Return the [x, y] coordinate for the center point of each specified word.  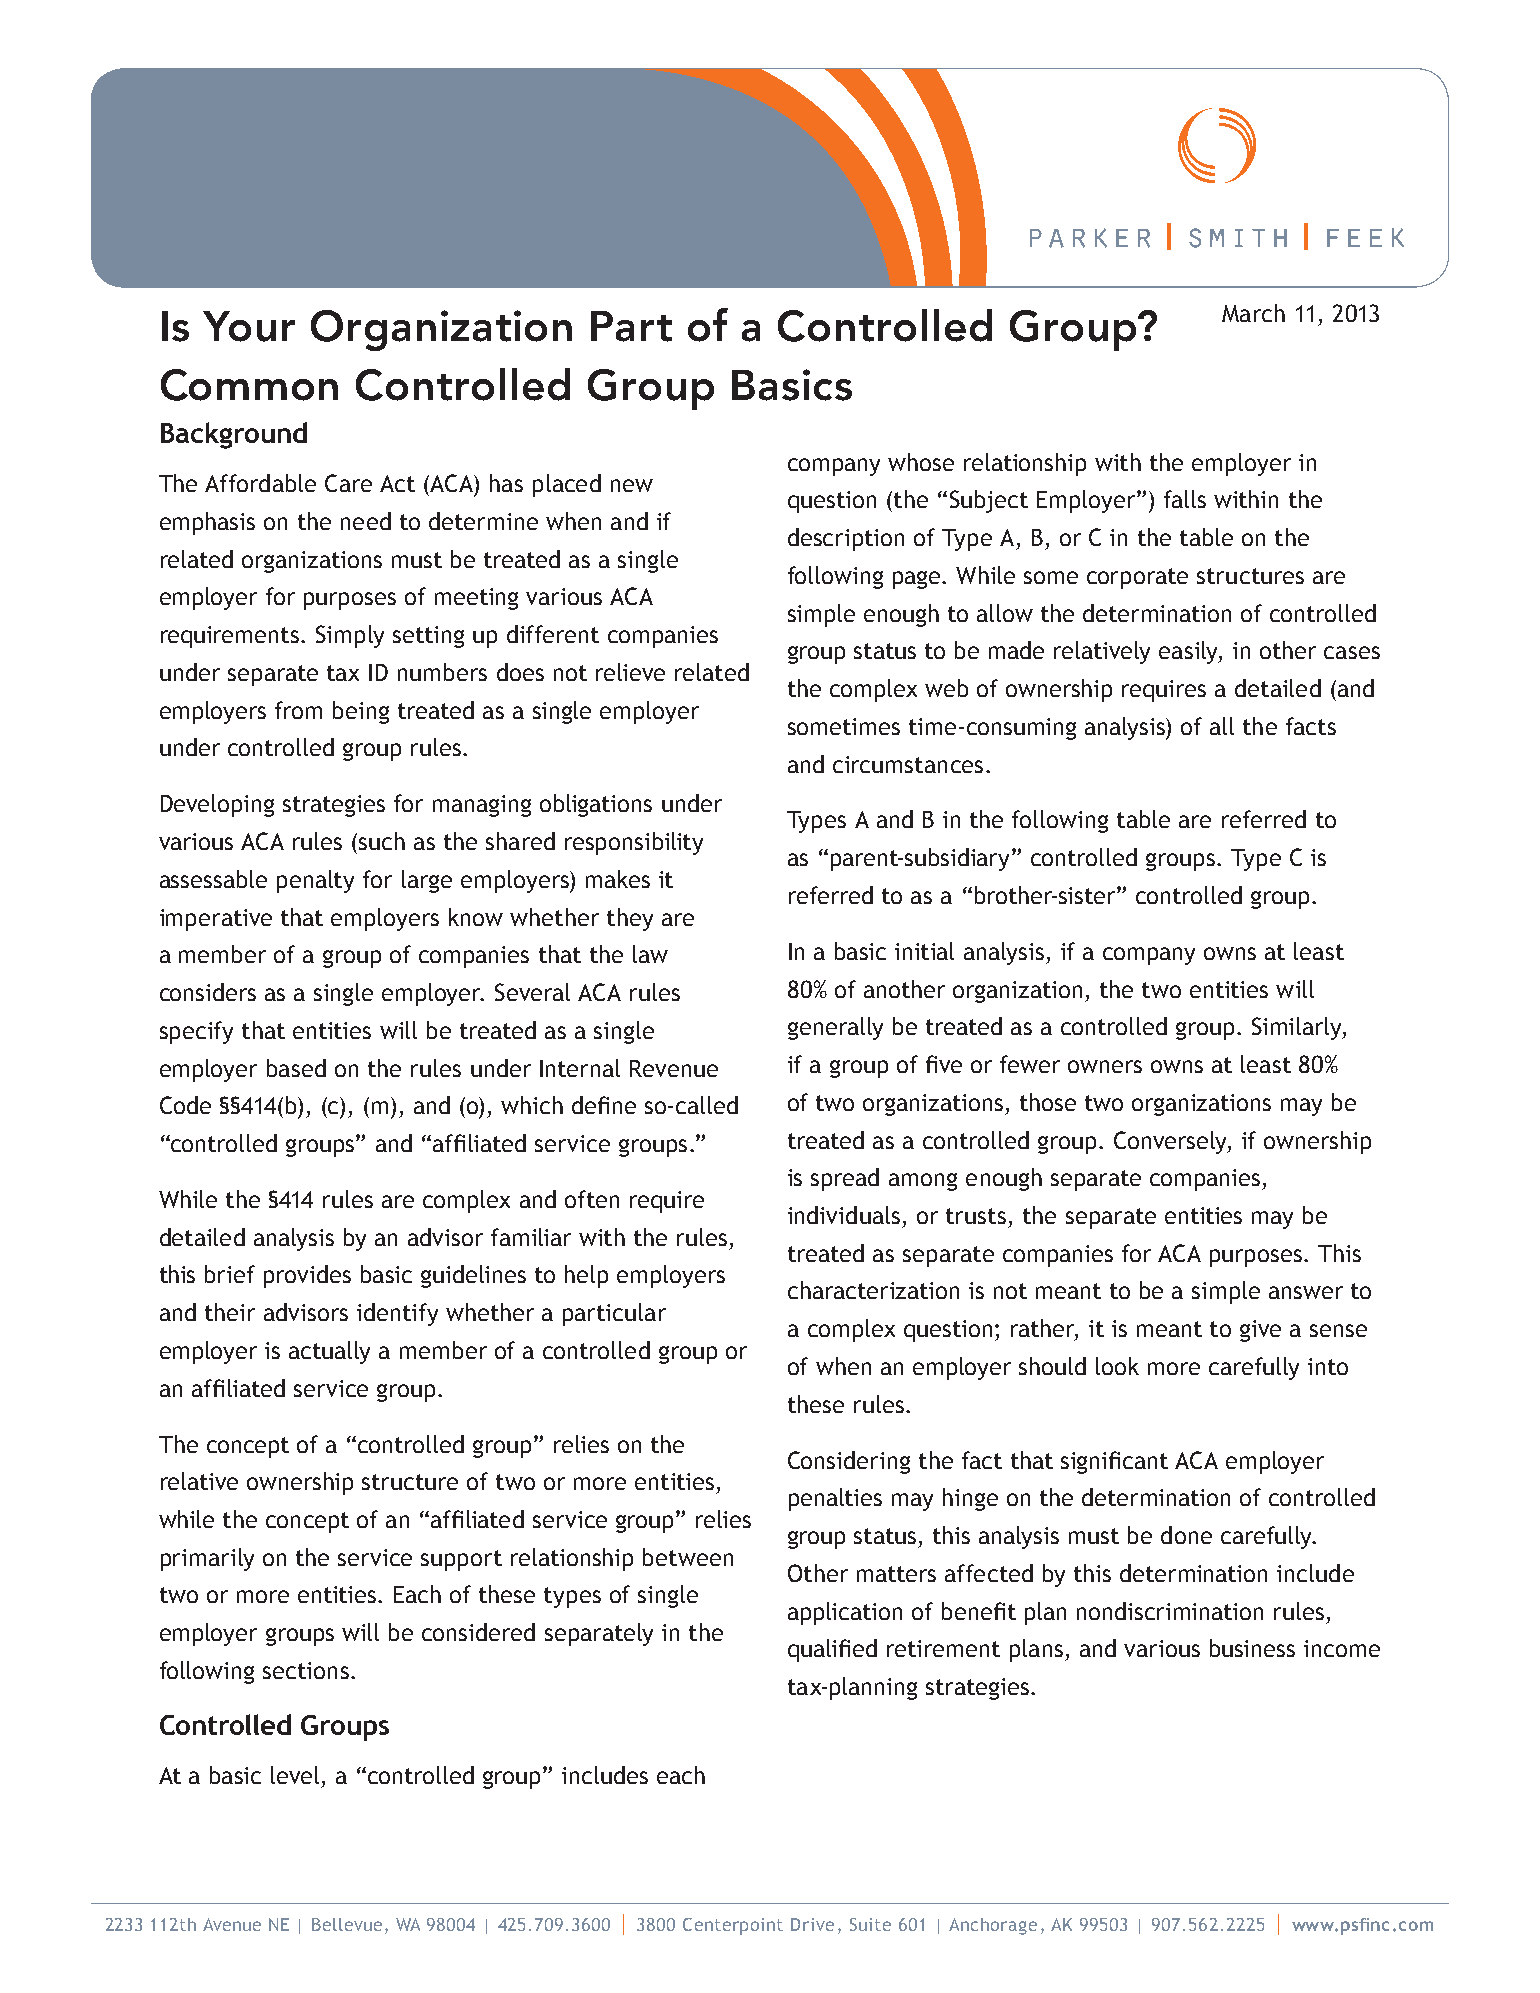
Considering [849, 1462]
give [1260, 1331]
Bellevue [349, 1926]
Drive [812, 1924]
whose [921, 462]
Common [249, 385]
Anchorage [993, 1926]
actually [329, 1352]
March [1253, 313]
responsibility [634, 843]
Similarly [1298, 1028]
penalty [315, 881]
